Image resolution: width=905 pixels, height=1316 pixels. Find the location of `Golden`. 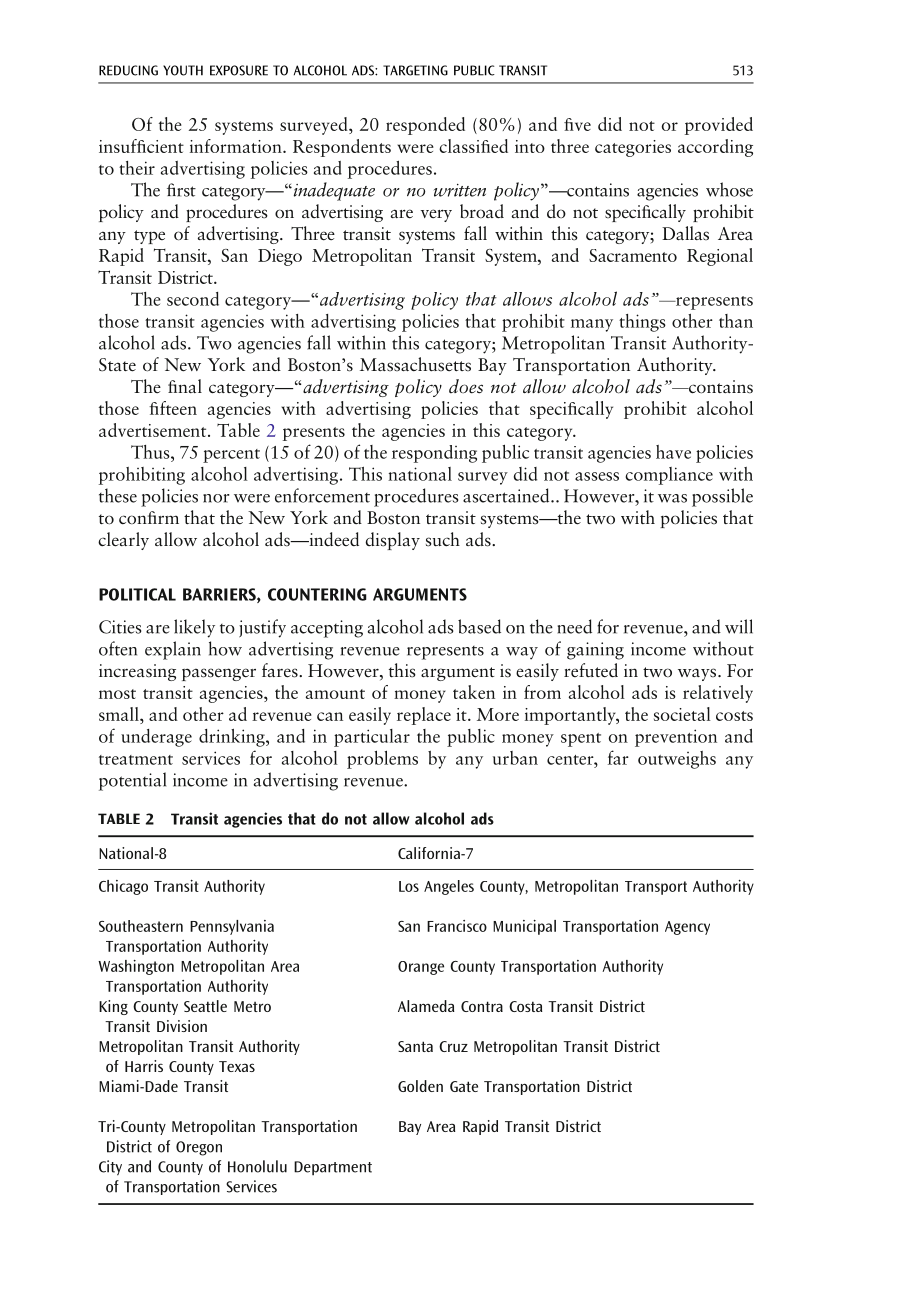

Golden is located at coordinates (420, 1086).
